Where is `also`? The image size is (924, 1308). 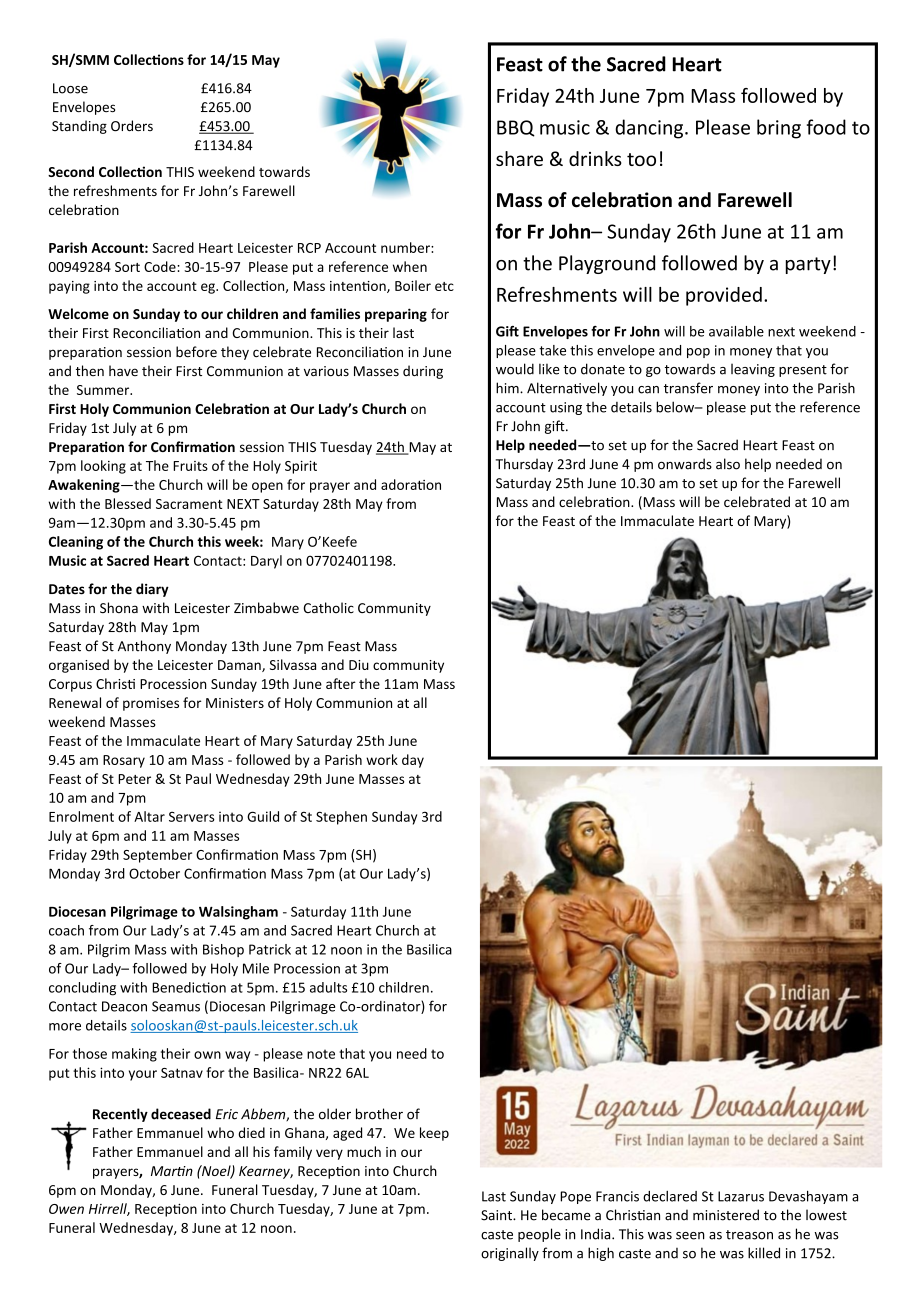
also is located at coordinates (728, 464).
